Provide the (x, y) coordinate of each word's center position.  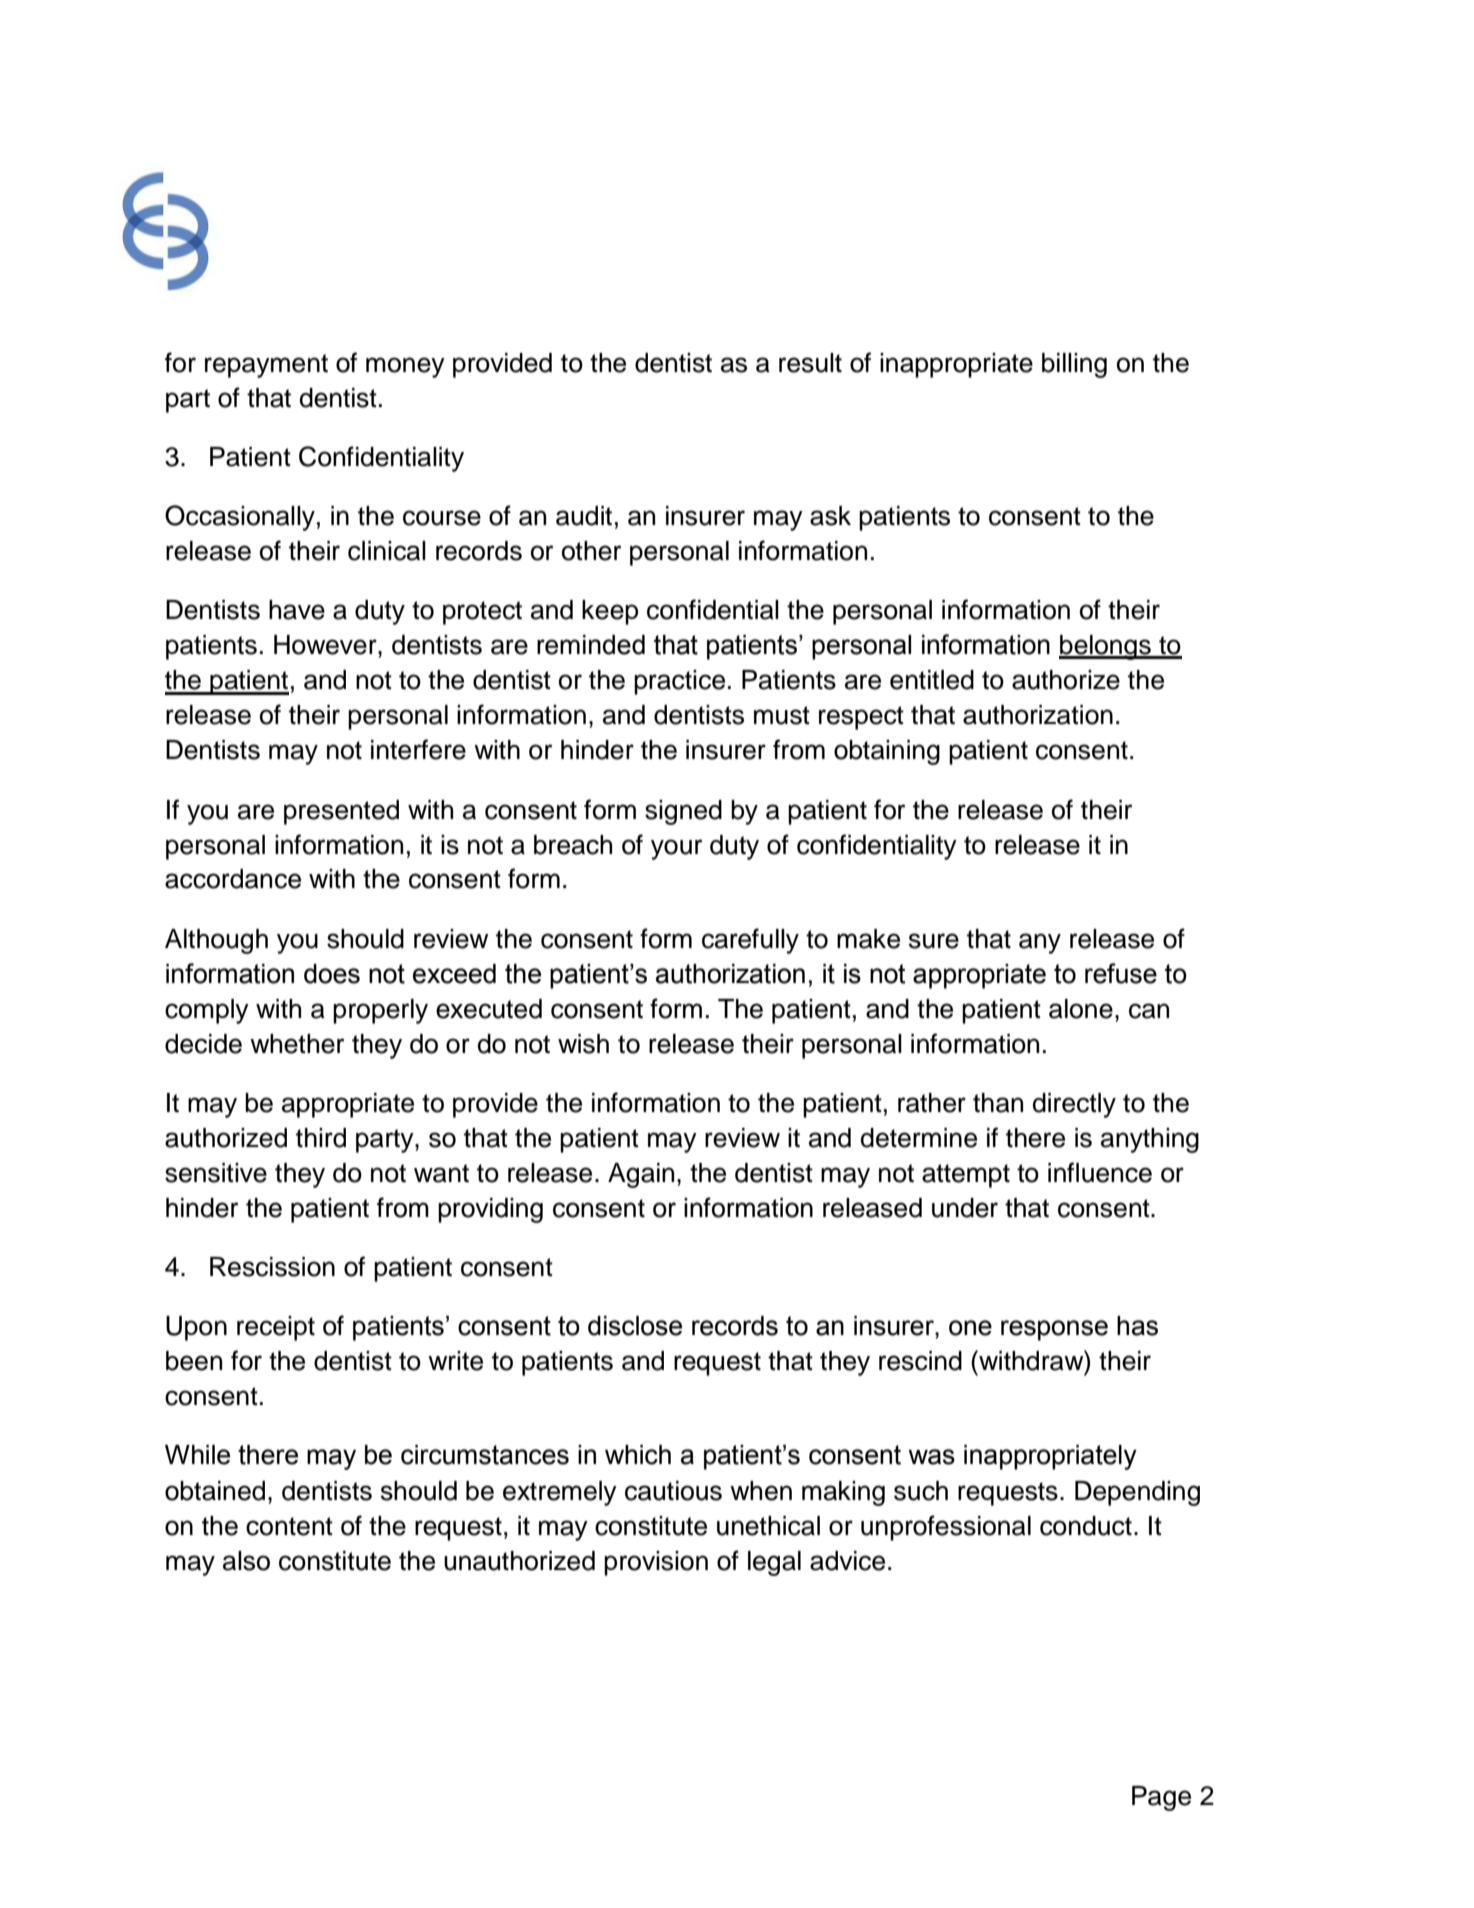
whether (297, 1044)
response (1054, 1330)
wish (583, 1044)
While (197, 1455)
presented (341, 812)
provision (656, 1563)
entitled (932, 680)
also (246, 1561)
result (810, 363)
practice (679, 682)
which (638, 1455)
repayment (266, 366)
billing (1074, 365)
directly (1074, 1105)
